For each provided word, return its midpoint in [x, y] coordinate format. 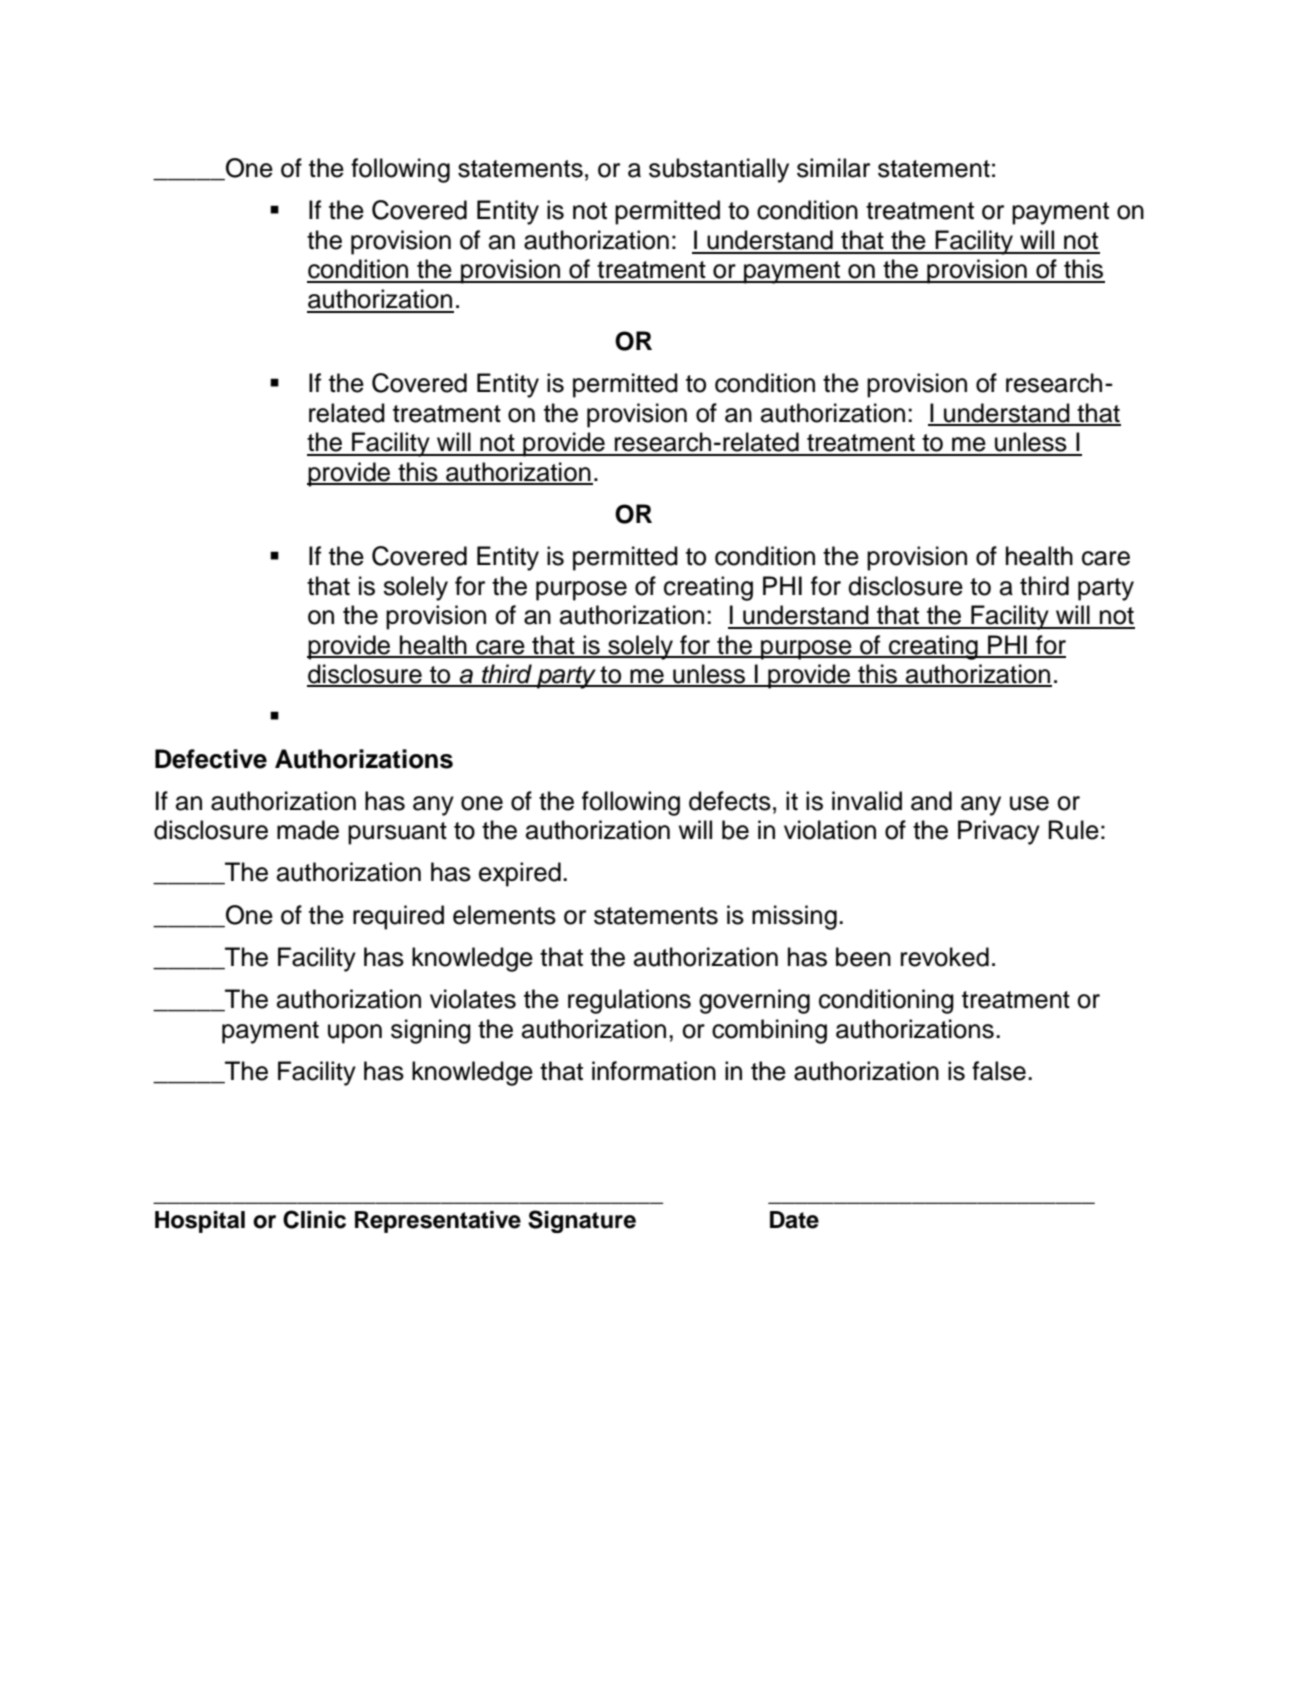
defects [730, 801]
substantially [719, 170]
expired [520, 874]
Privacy [999, 832]
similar [833, 168]
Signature [582, 1221]
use [1029, 803]
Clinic [314, 1219]
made [308, 830]
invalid [867, 801]
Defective [211, 759]
